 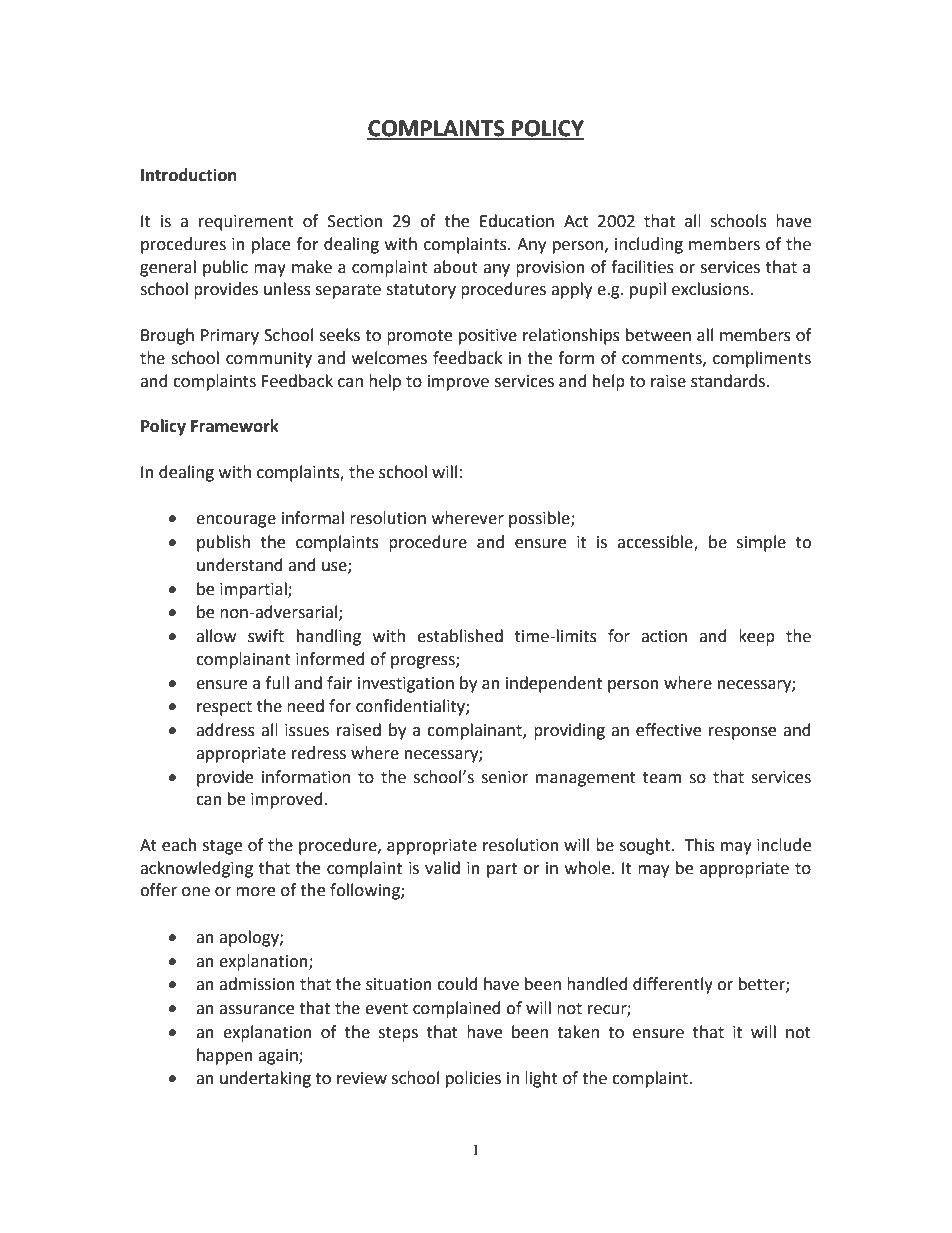 What do you see at coordinates (728, 381) in the screenshot?
I see `standards` at bounding box center [728, 381].
